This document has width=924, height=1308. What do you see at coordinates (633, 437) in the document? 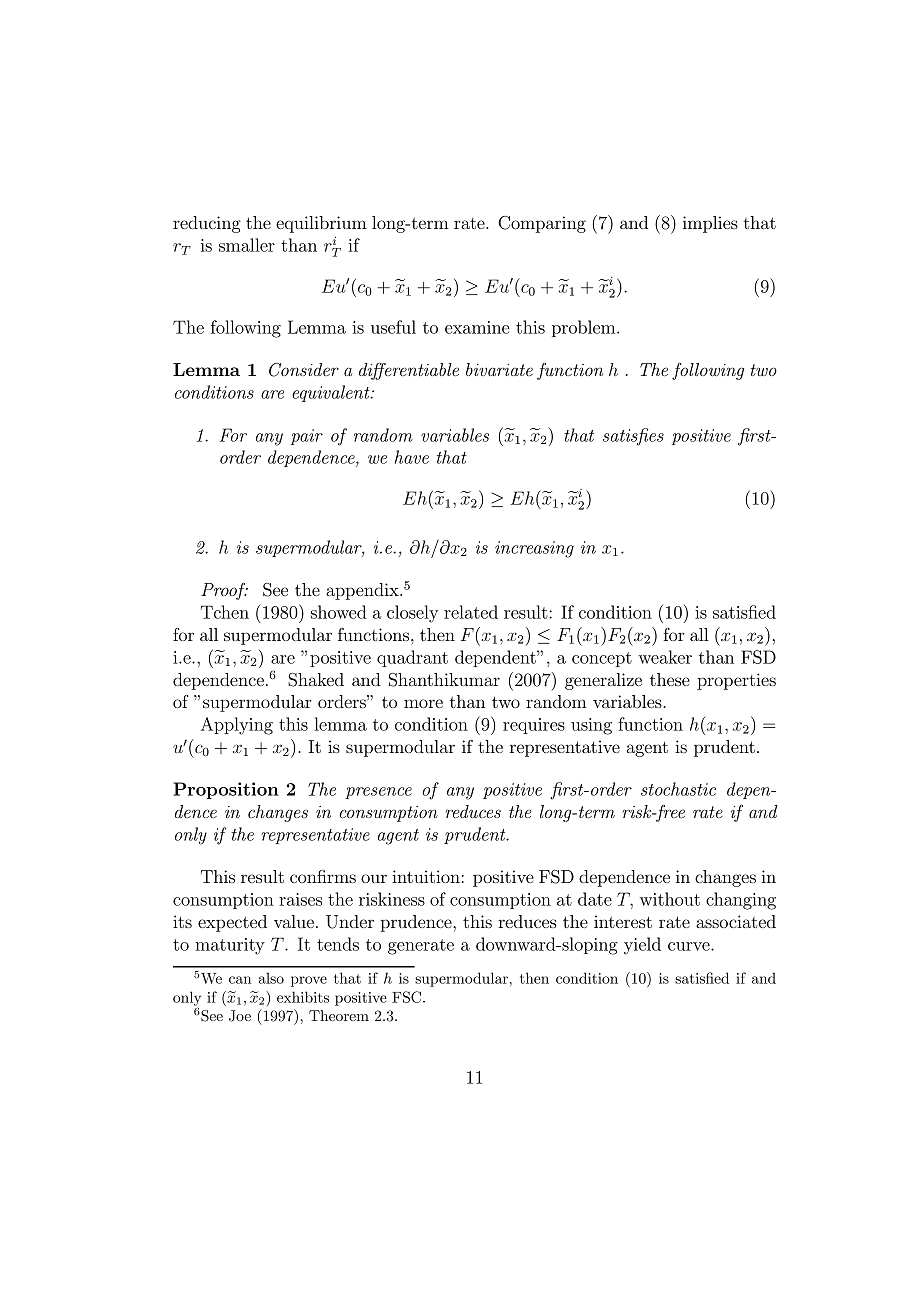
I see `satisfies` at bounding box center [633, 437].
